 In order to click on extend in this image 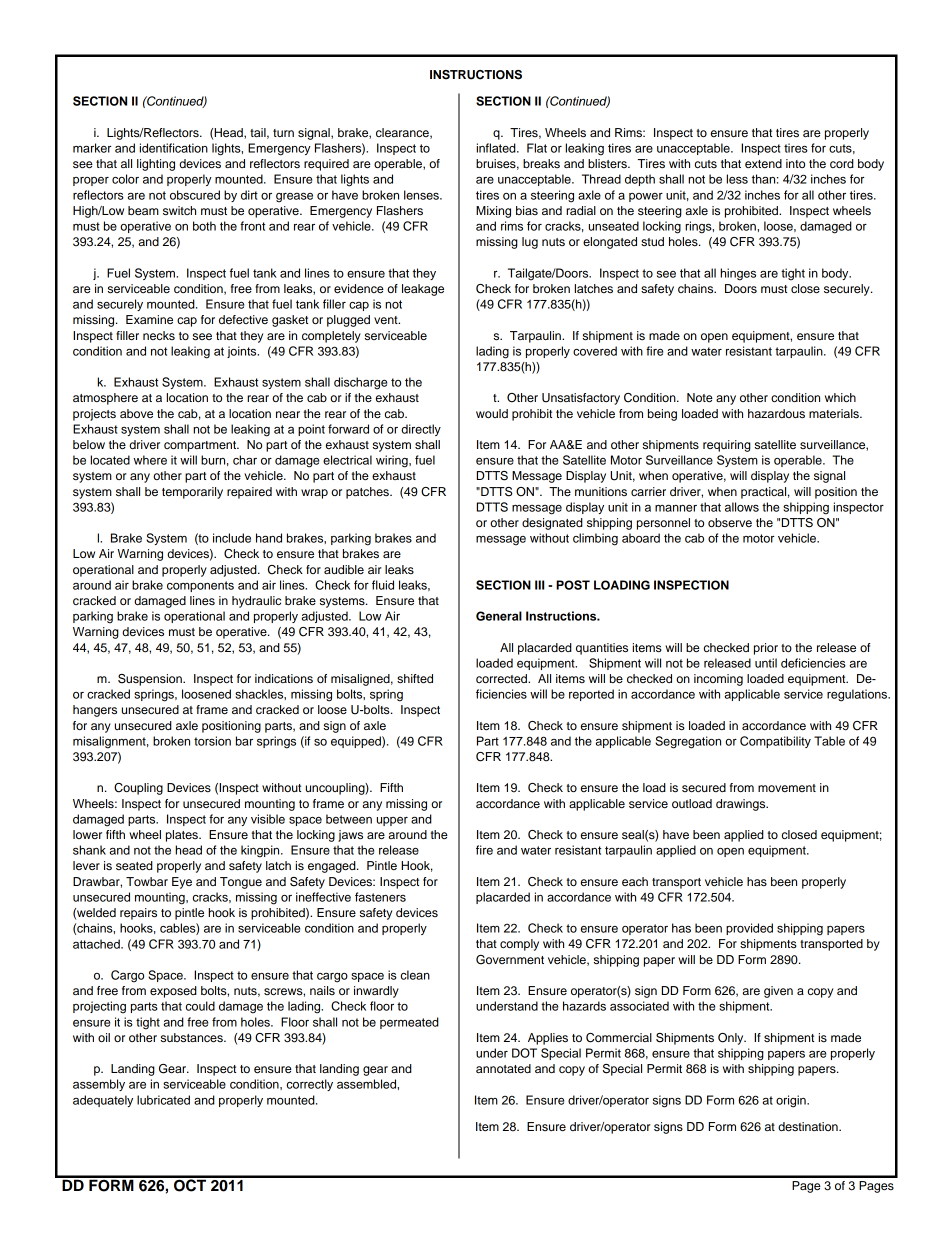, I will do `click(763, 163)`.
